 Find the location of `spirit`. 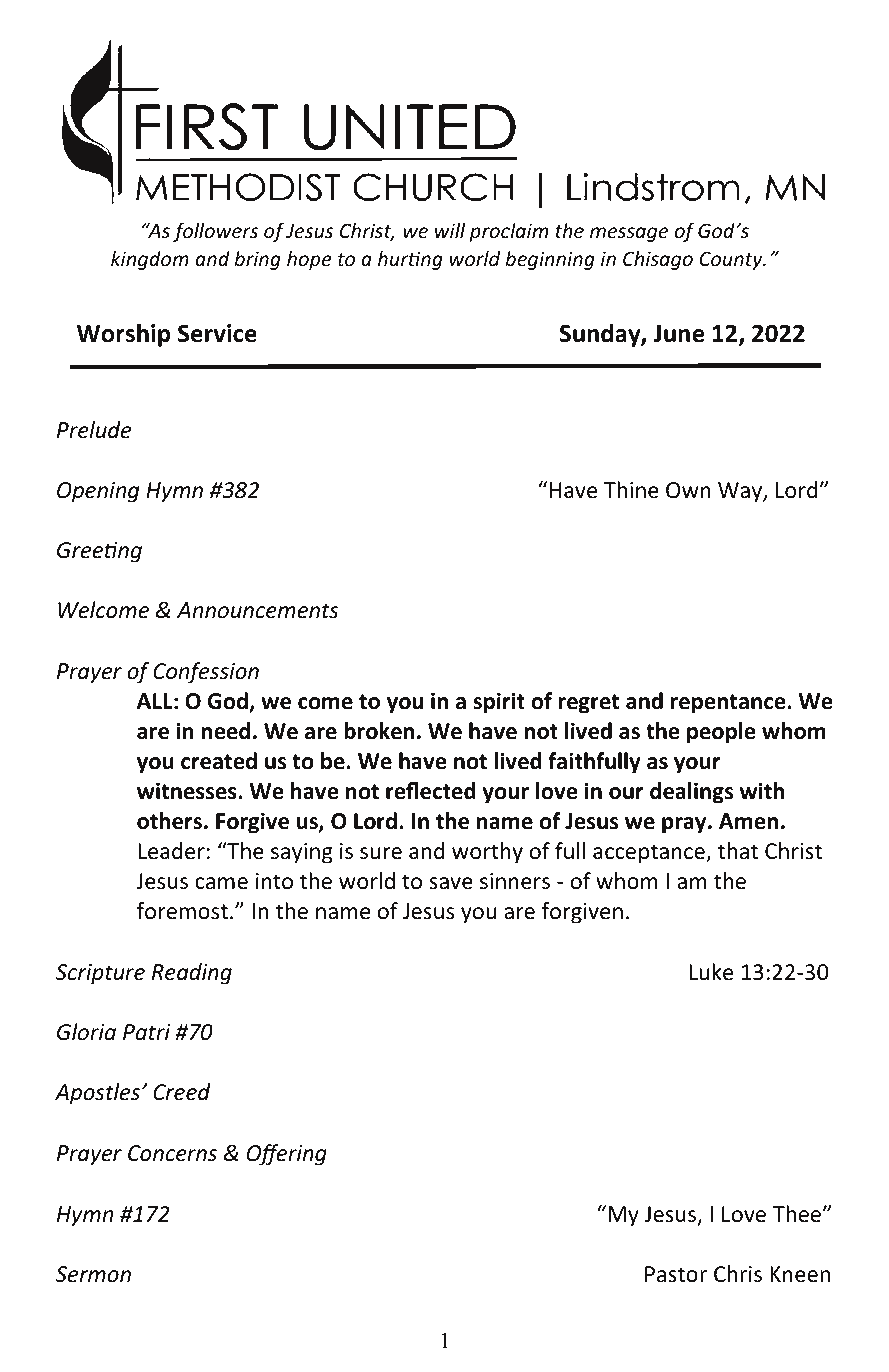

spirit is located at coordinates (499, 703).
